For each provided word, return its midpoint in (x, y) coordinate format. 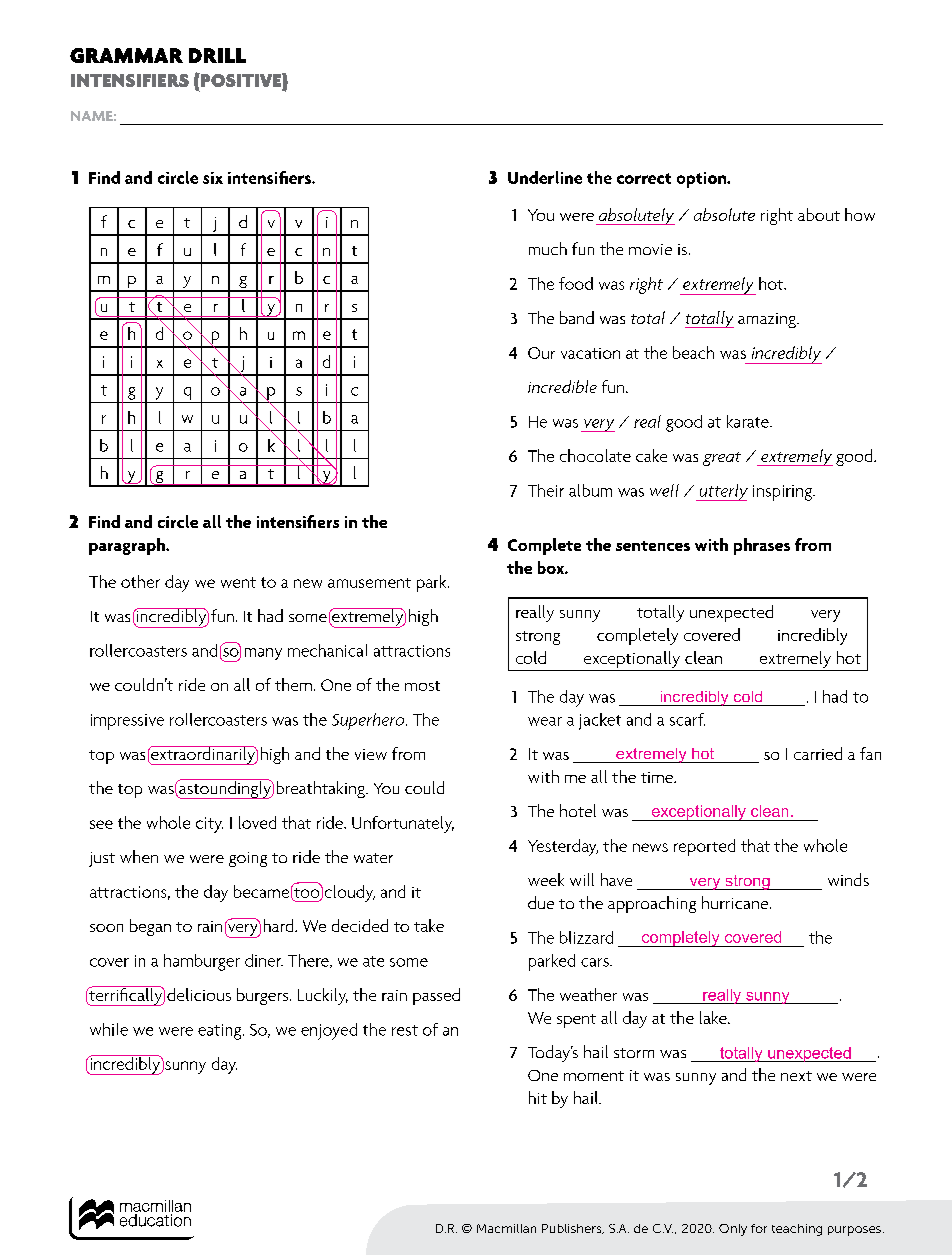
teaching (797, 1230)
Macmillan (506, 1228)
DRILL (217, 55)
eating (221, 1032)
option (703, 180)
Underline (545, 177)
